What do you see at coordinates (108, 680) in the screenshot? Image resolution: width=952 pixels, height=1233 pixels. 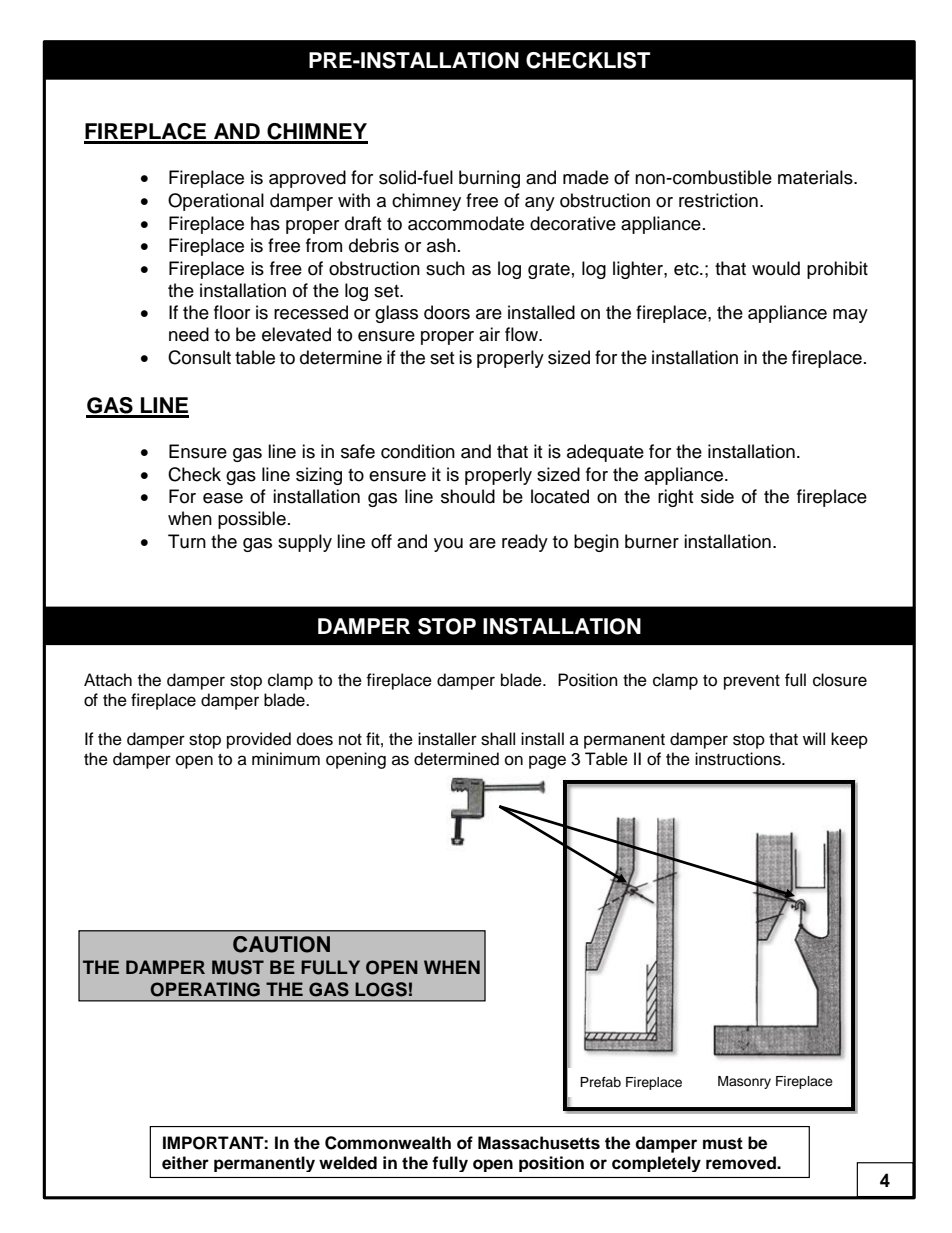 I see `Attach` at bounding box center [108, 680].
